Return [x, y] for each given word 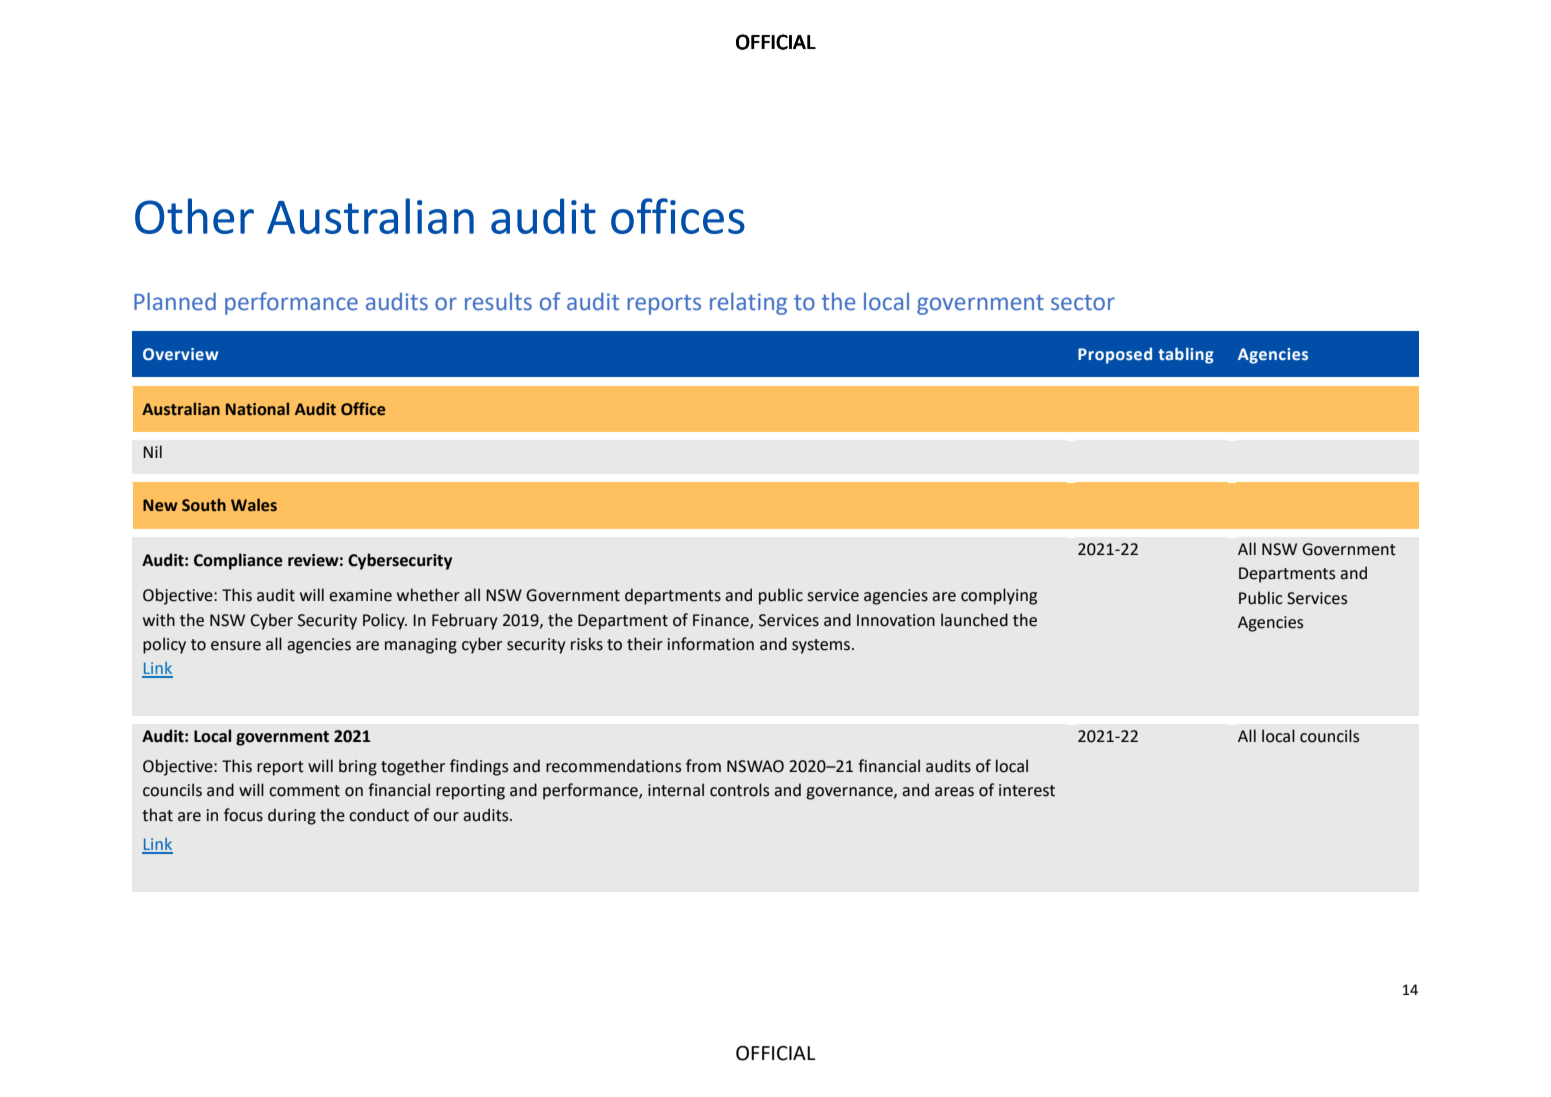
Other [194, 216]
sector [1083, 303]
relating [748, 303]
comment [304, 791]
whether [428, 595]
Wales [254, 505]
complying [999, 596]
